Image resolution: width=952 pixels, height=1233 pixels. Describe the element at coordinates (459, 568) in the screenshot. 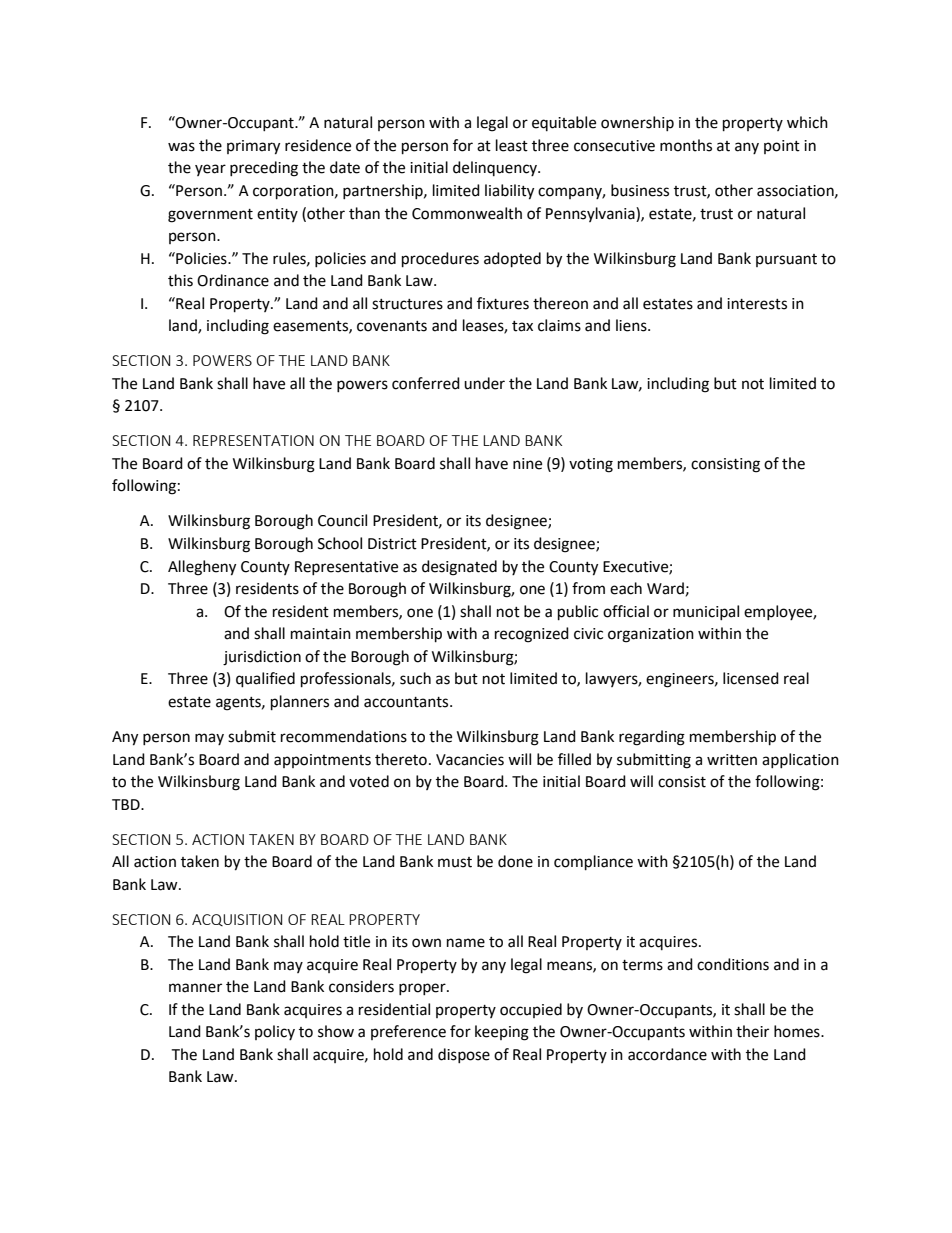

I see `designated` at that location.
